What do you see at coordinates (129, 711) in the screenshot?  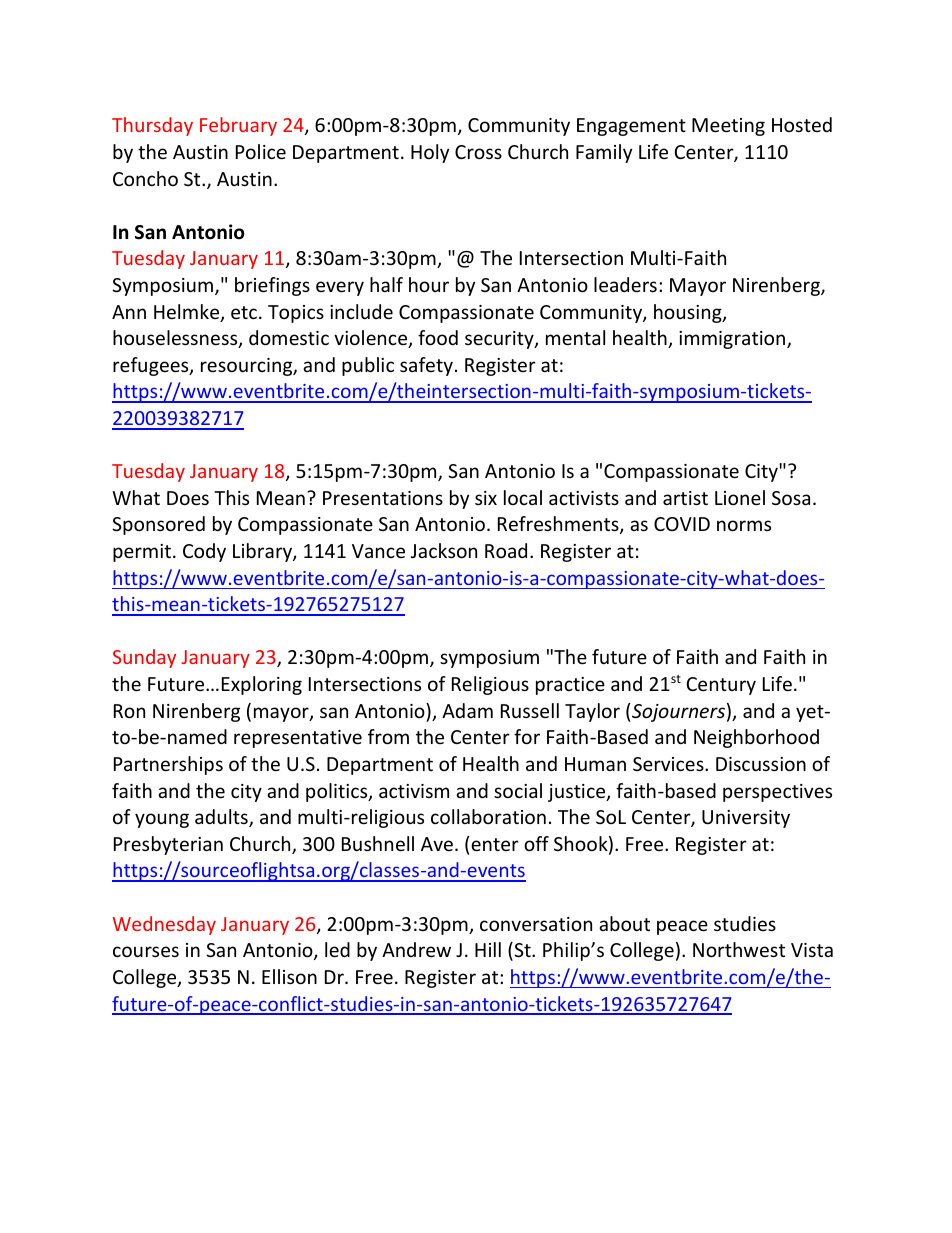 I see `Ron` at bounding box center [129, 711].
